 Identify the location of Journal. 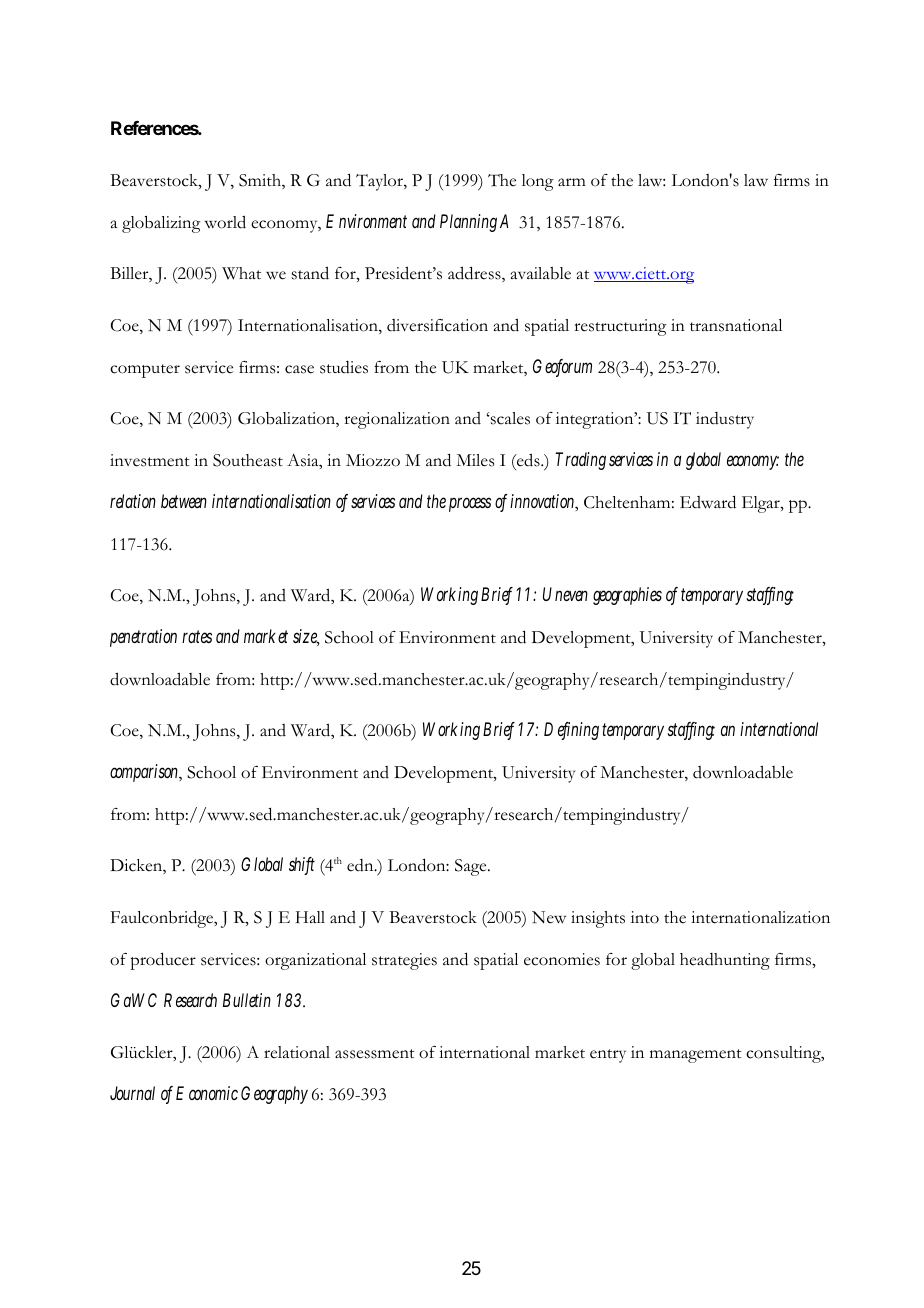
(132, 1093).
